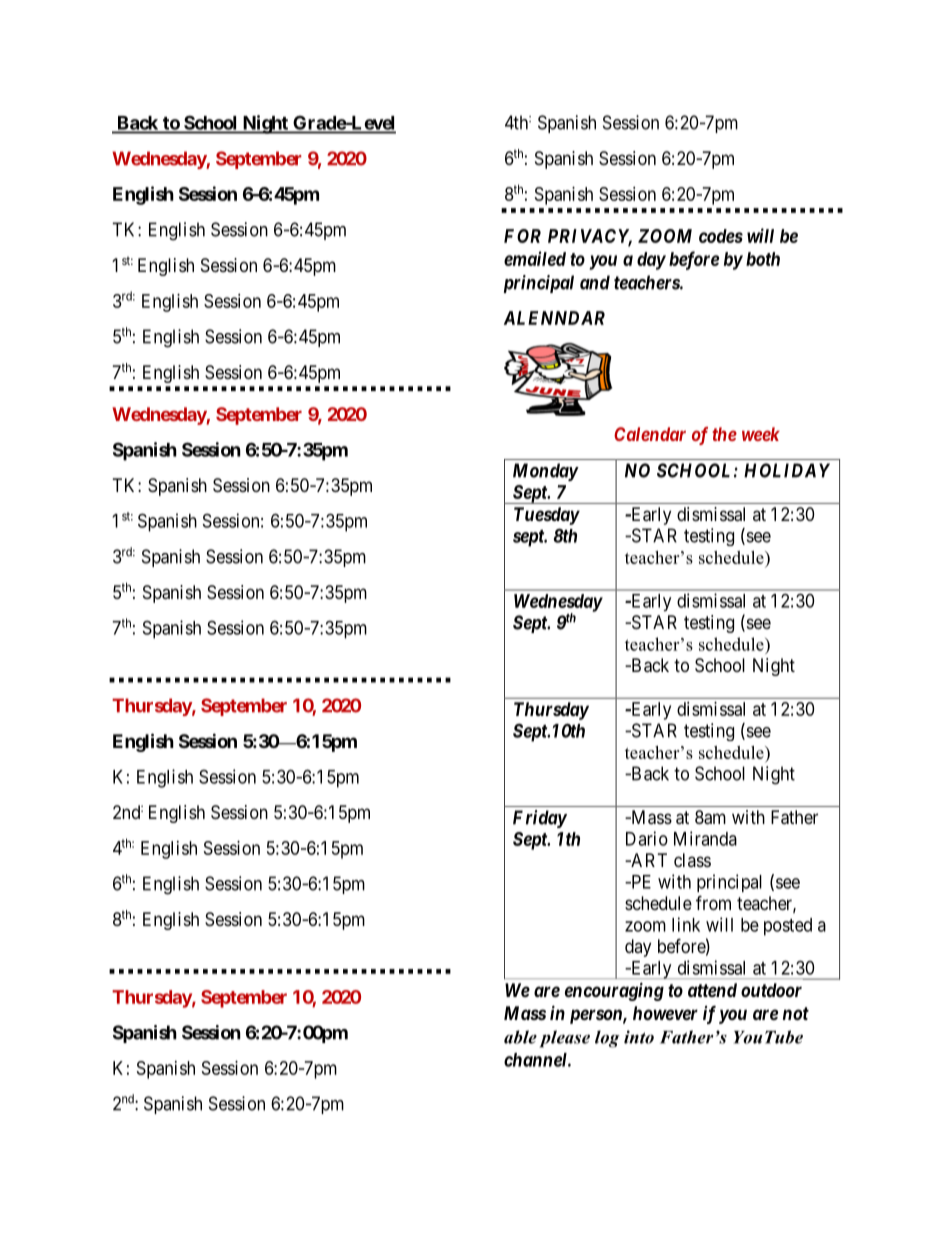 The height and width of the image is (1233, 952). What do you see at coordinates (545, 472) in the image?
I see `Monday` at bounding box center [545, 472].
